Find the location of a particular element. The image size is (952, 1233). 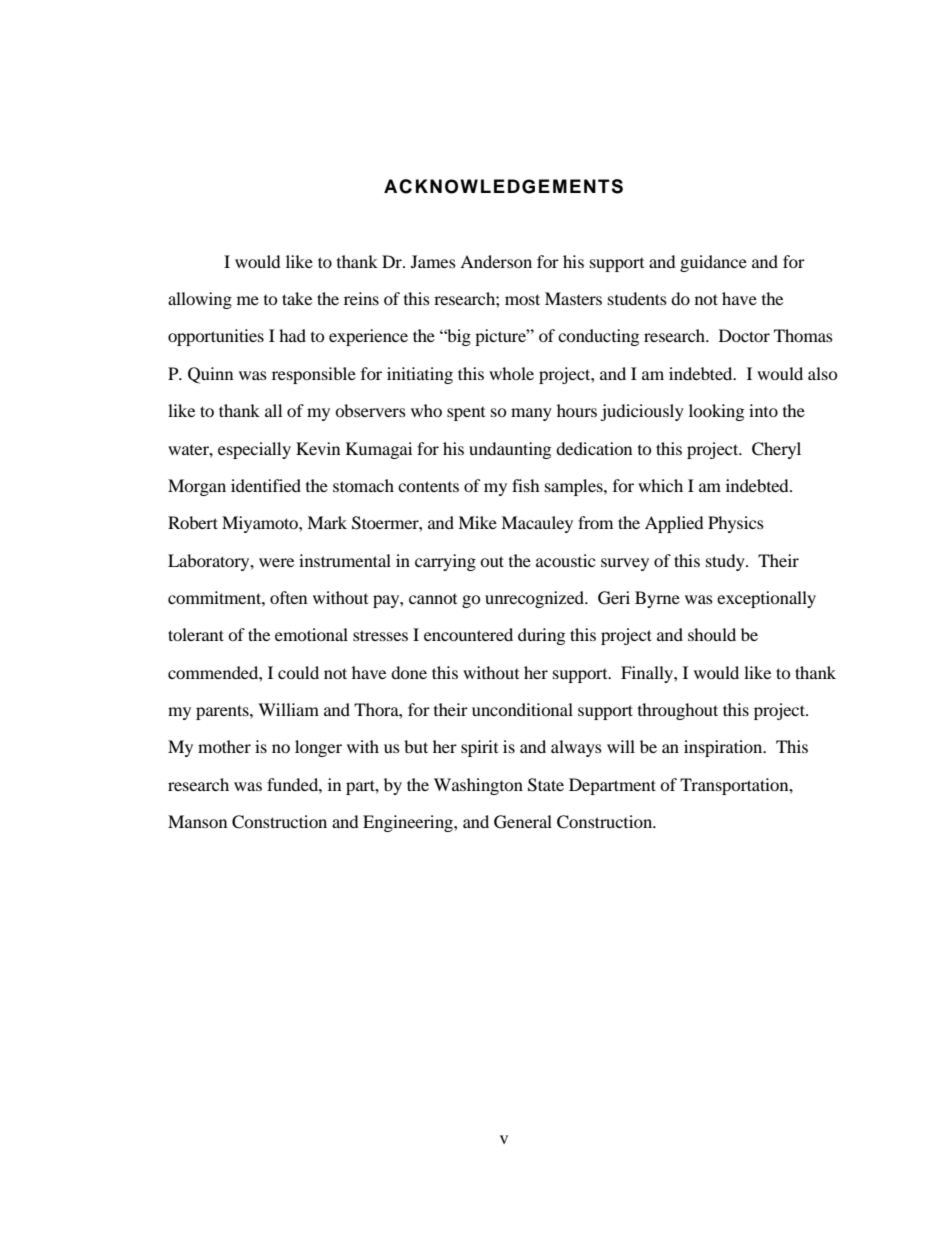

Manson is located at coordinates (197, 821).
